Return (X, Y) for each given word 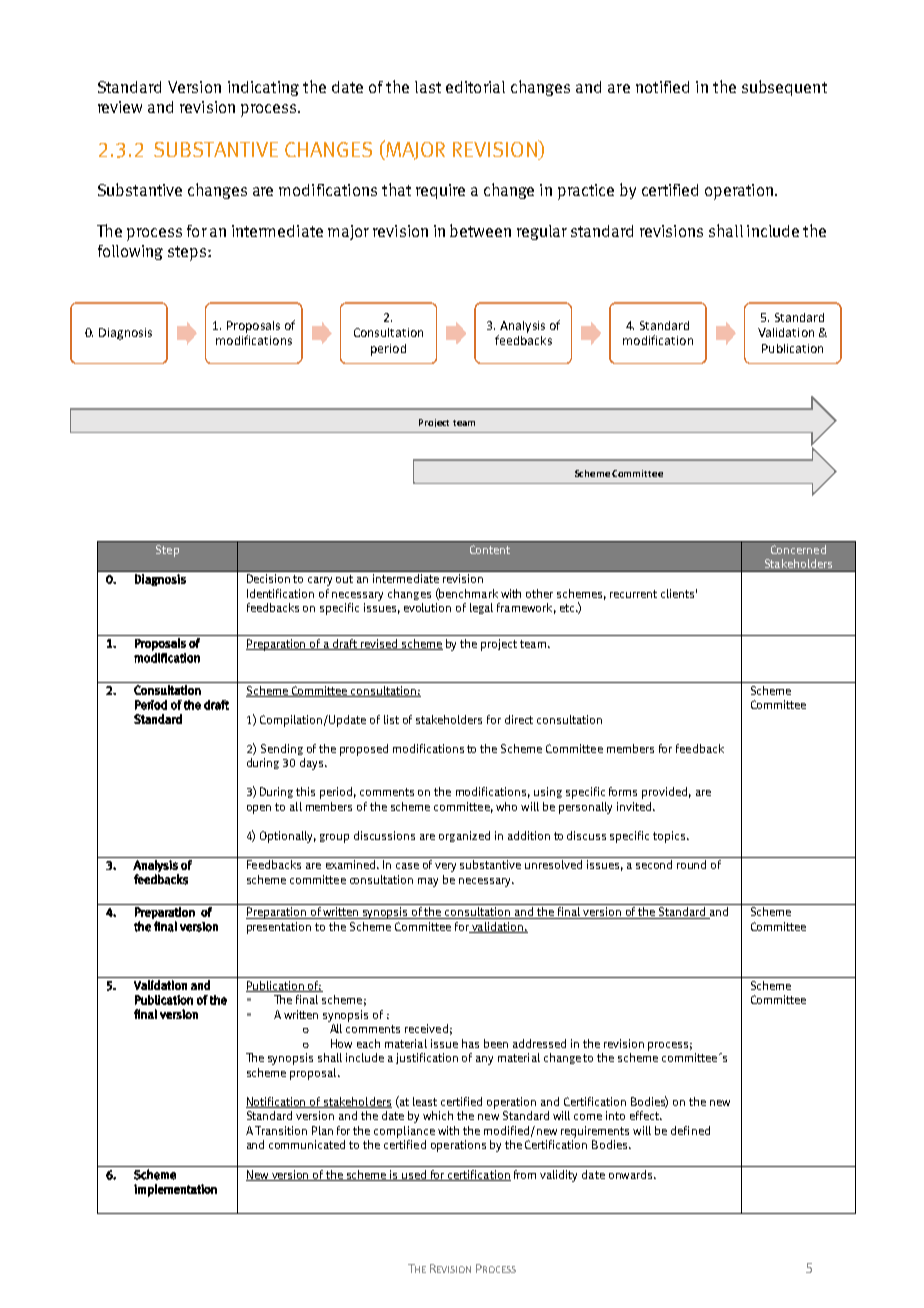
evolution (427, 607)
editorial (475, 87)
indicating (263, 88)
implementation (175, 1190)
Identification (280, 593)
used (415, 1175)
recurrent (633, 594)
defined (690, 1130)
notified (662, 87)
